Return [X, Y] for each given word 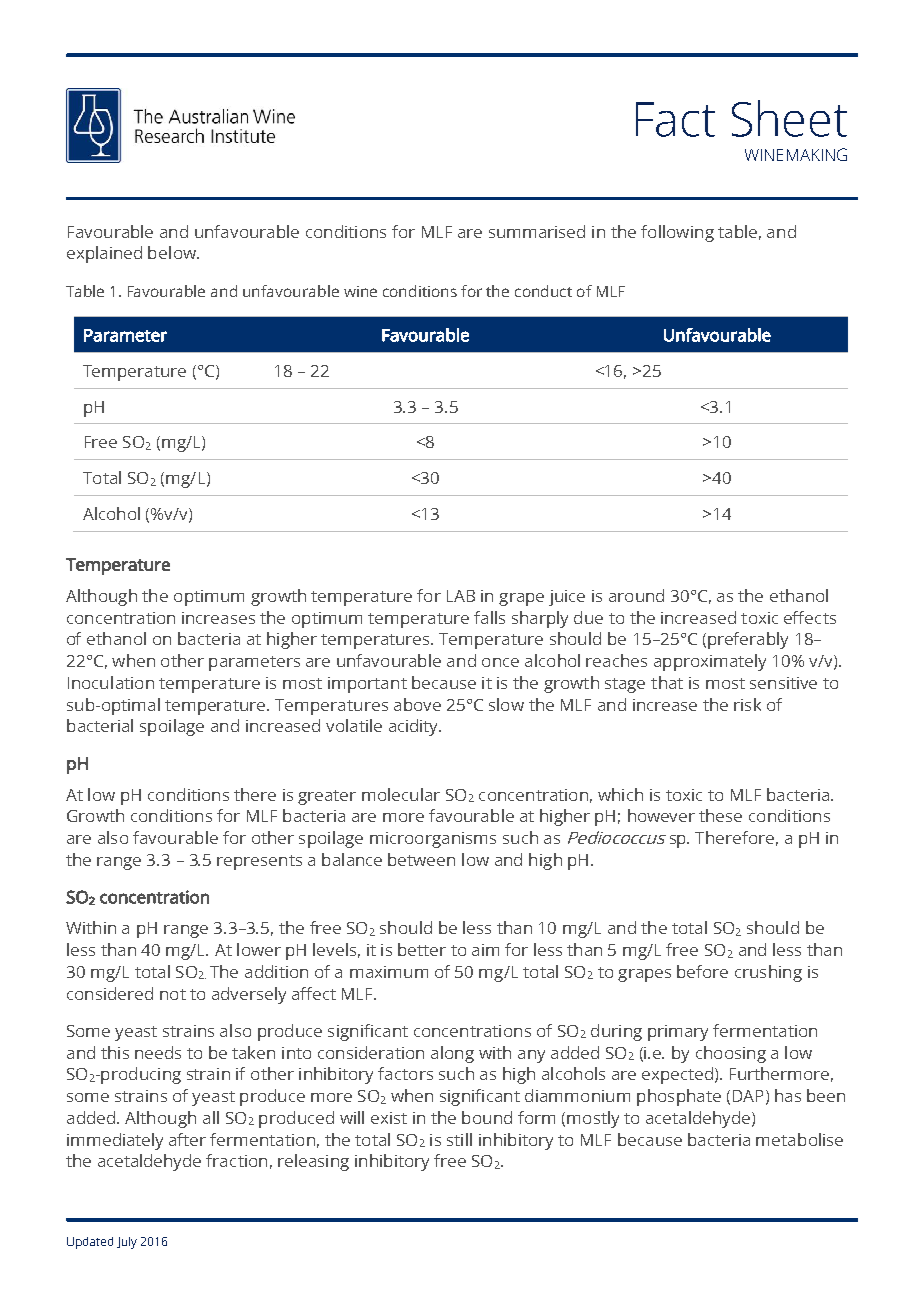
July [127, 1243]
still [459, 1139]
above [417, 704]
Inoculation [111, 682]
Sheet [789, 118]
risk [747, 704]
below [173, 252]
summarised [537, 231]
